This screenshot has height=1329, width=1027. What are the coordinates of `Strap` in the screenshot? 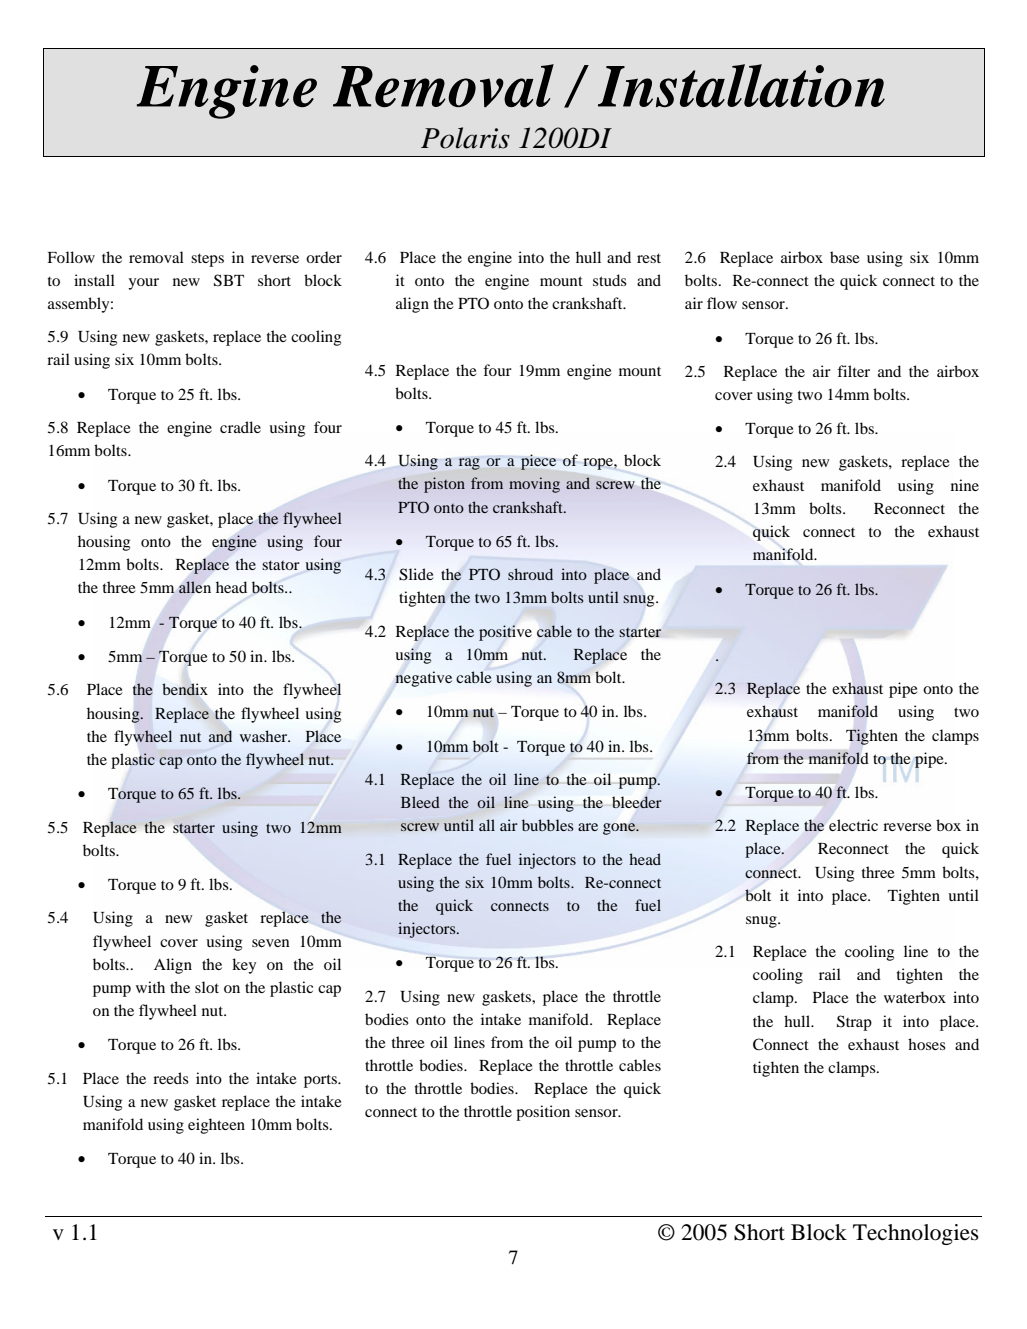 It's located at (854, 1023).
